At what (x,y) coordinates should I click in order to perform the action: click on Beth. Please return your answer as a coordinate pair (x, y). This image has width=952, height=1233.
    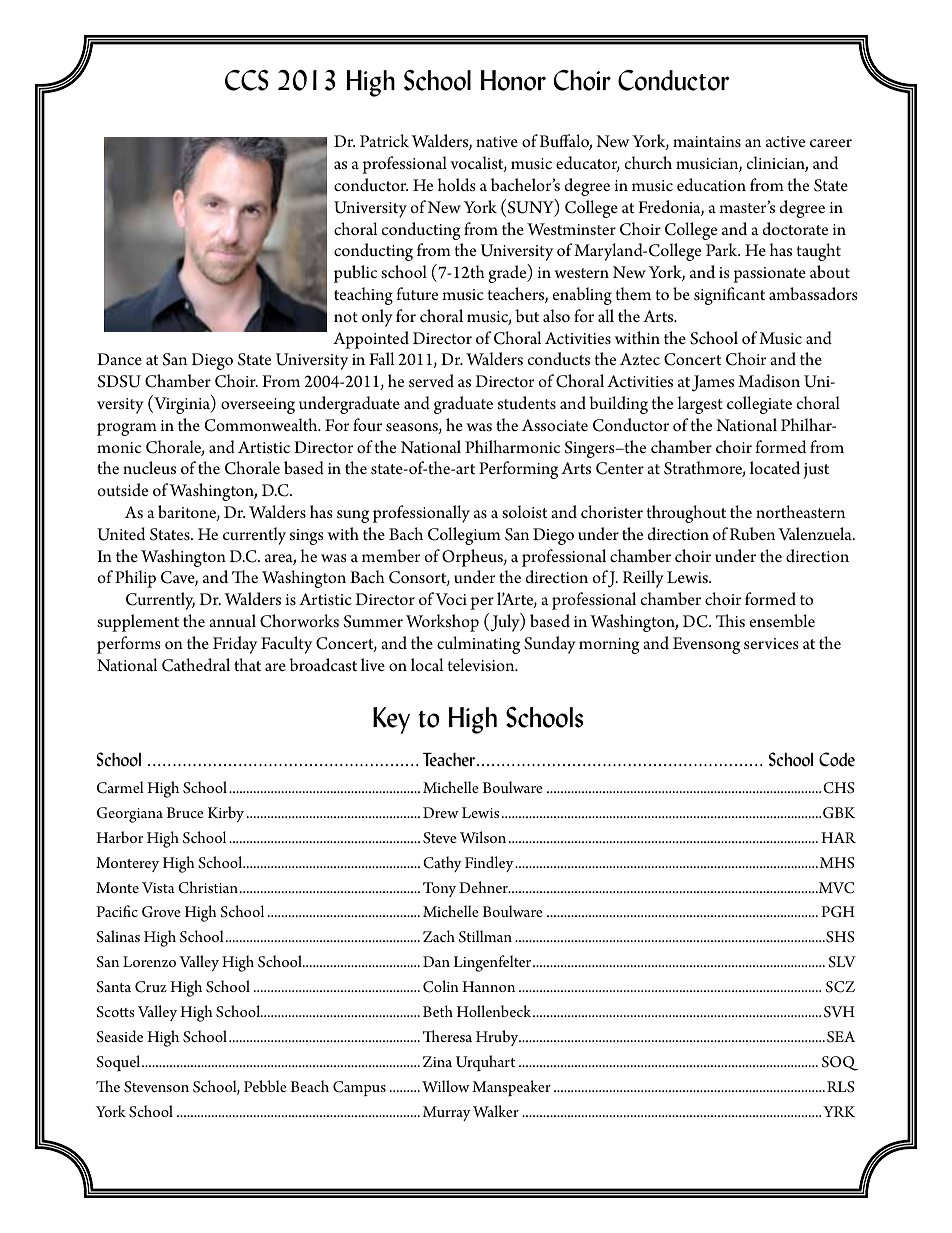
    Looking at the image, I should click on (438, 1011).
